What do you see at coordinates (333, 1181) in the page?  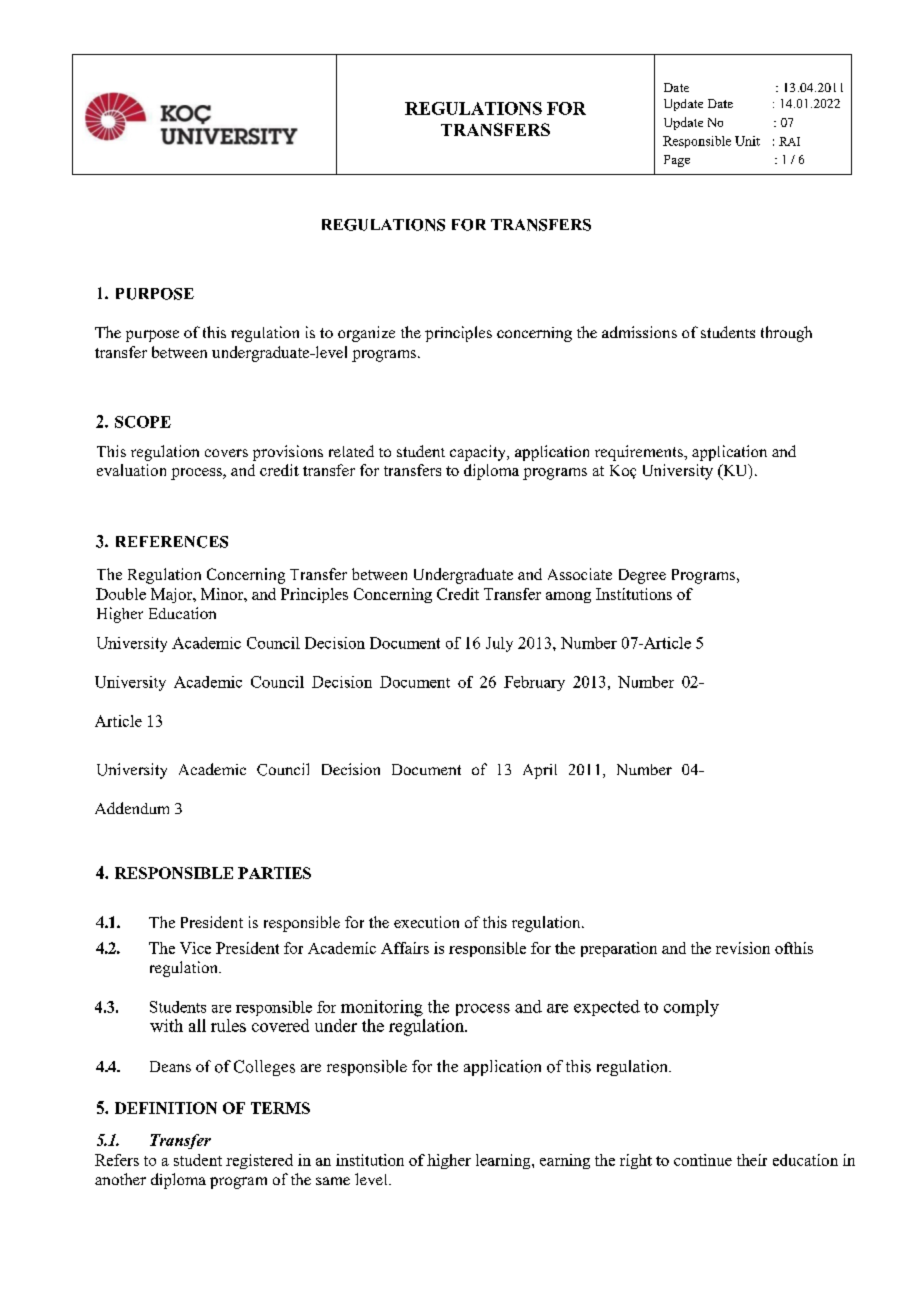 I see `same` at bounding box center [333, 1181].
